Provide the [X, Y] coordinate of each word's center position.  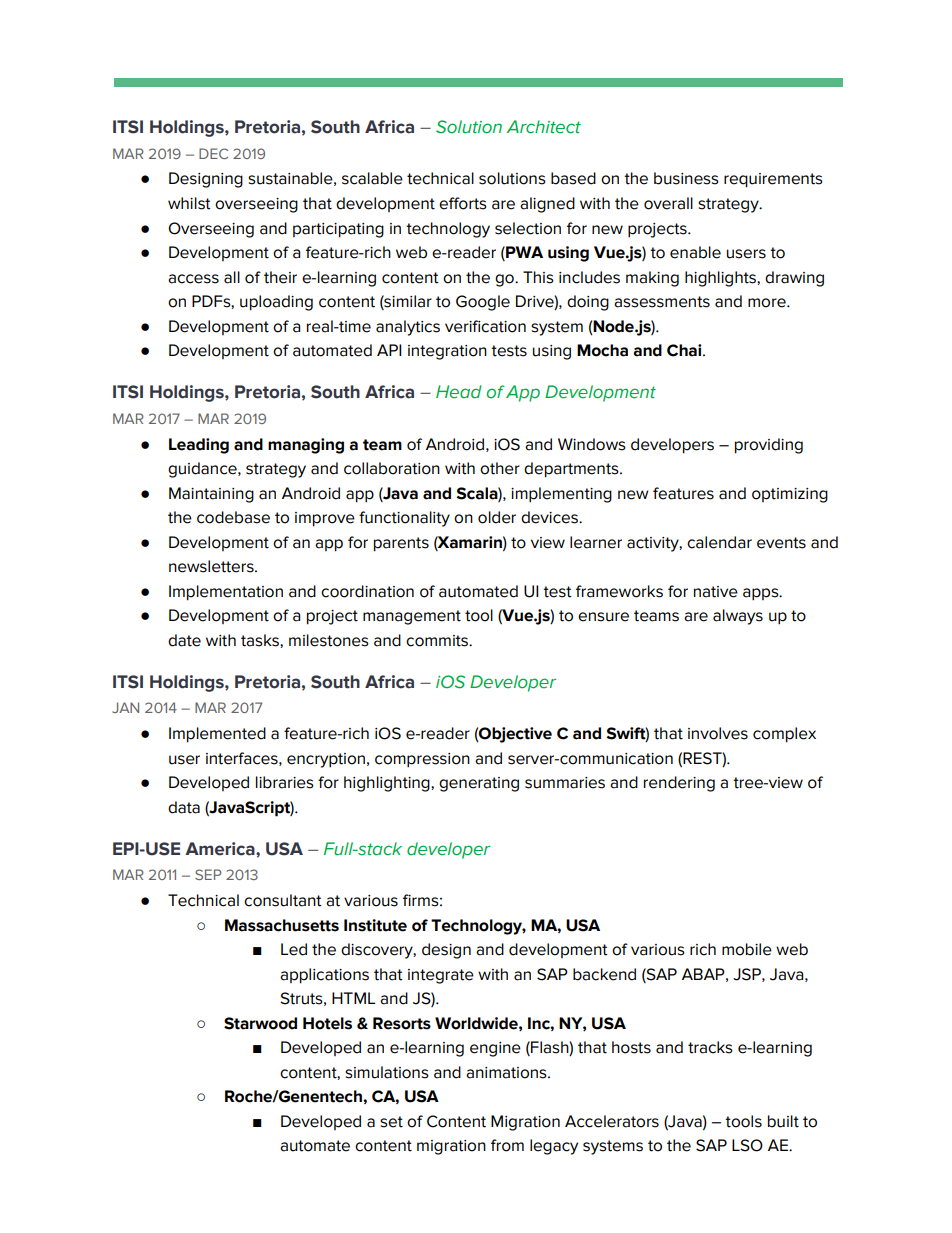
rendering [679, 784]
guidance [203, 470]
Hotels [327, 1023]
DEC [213, 153]
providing [769, 446]
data [184, 807]
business [686, 178]
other [500, 468]
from [507, 1145]
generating [479, 784]
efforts [463, 203]
